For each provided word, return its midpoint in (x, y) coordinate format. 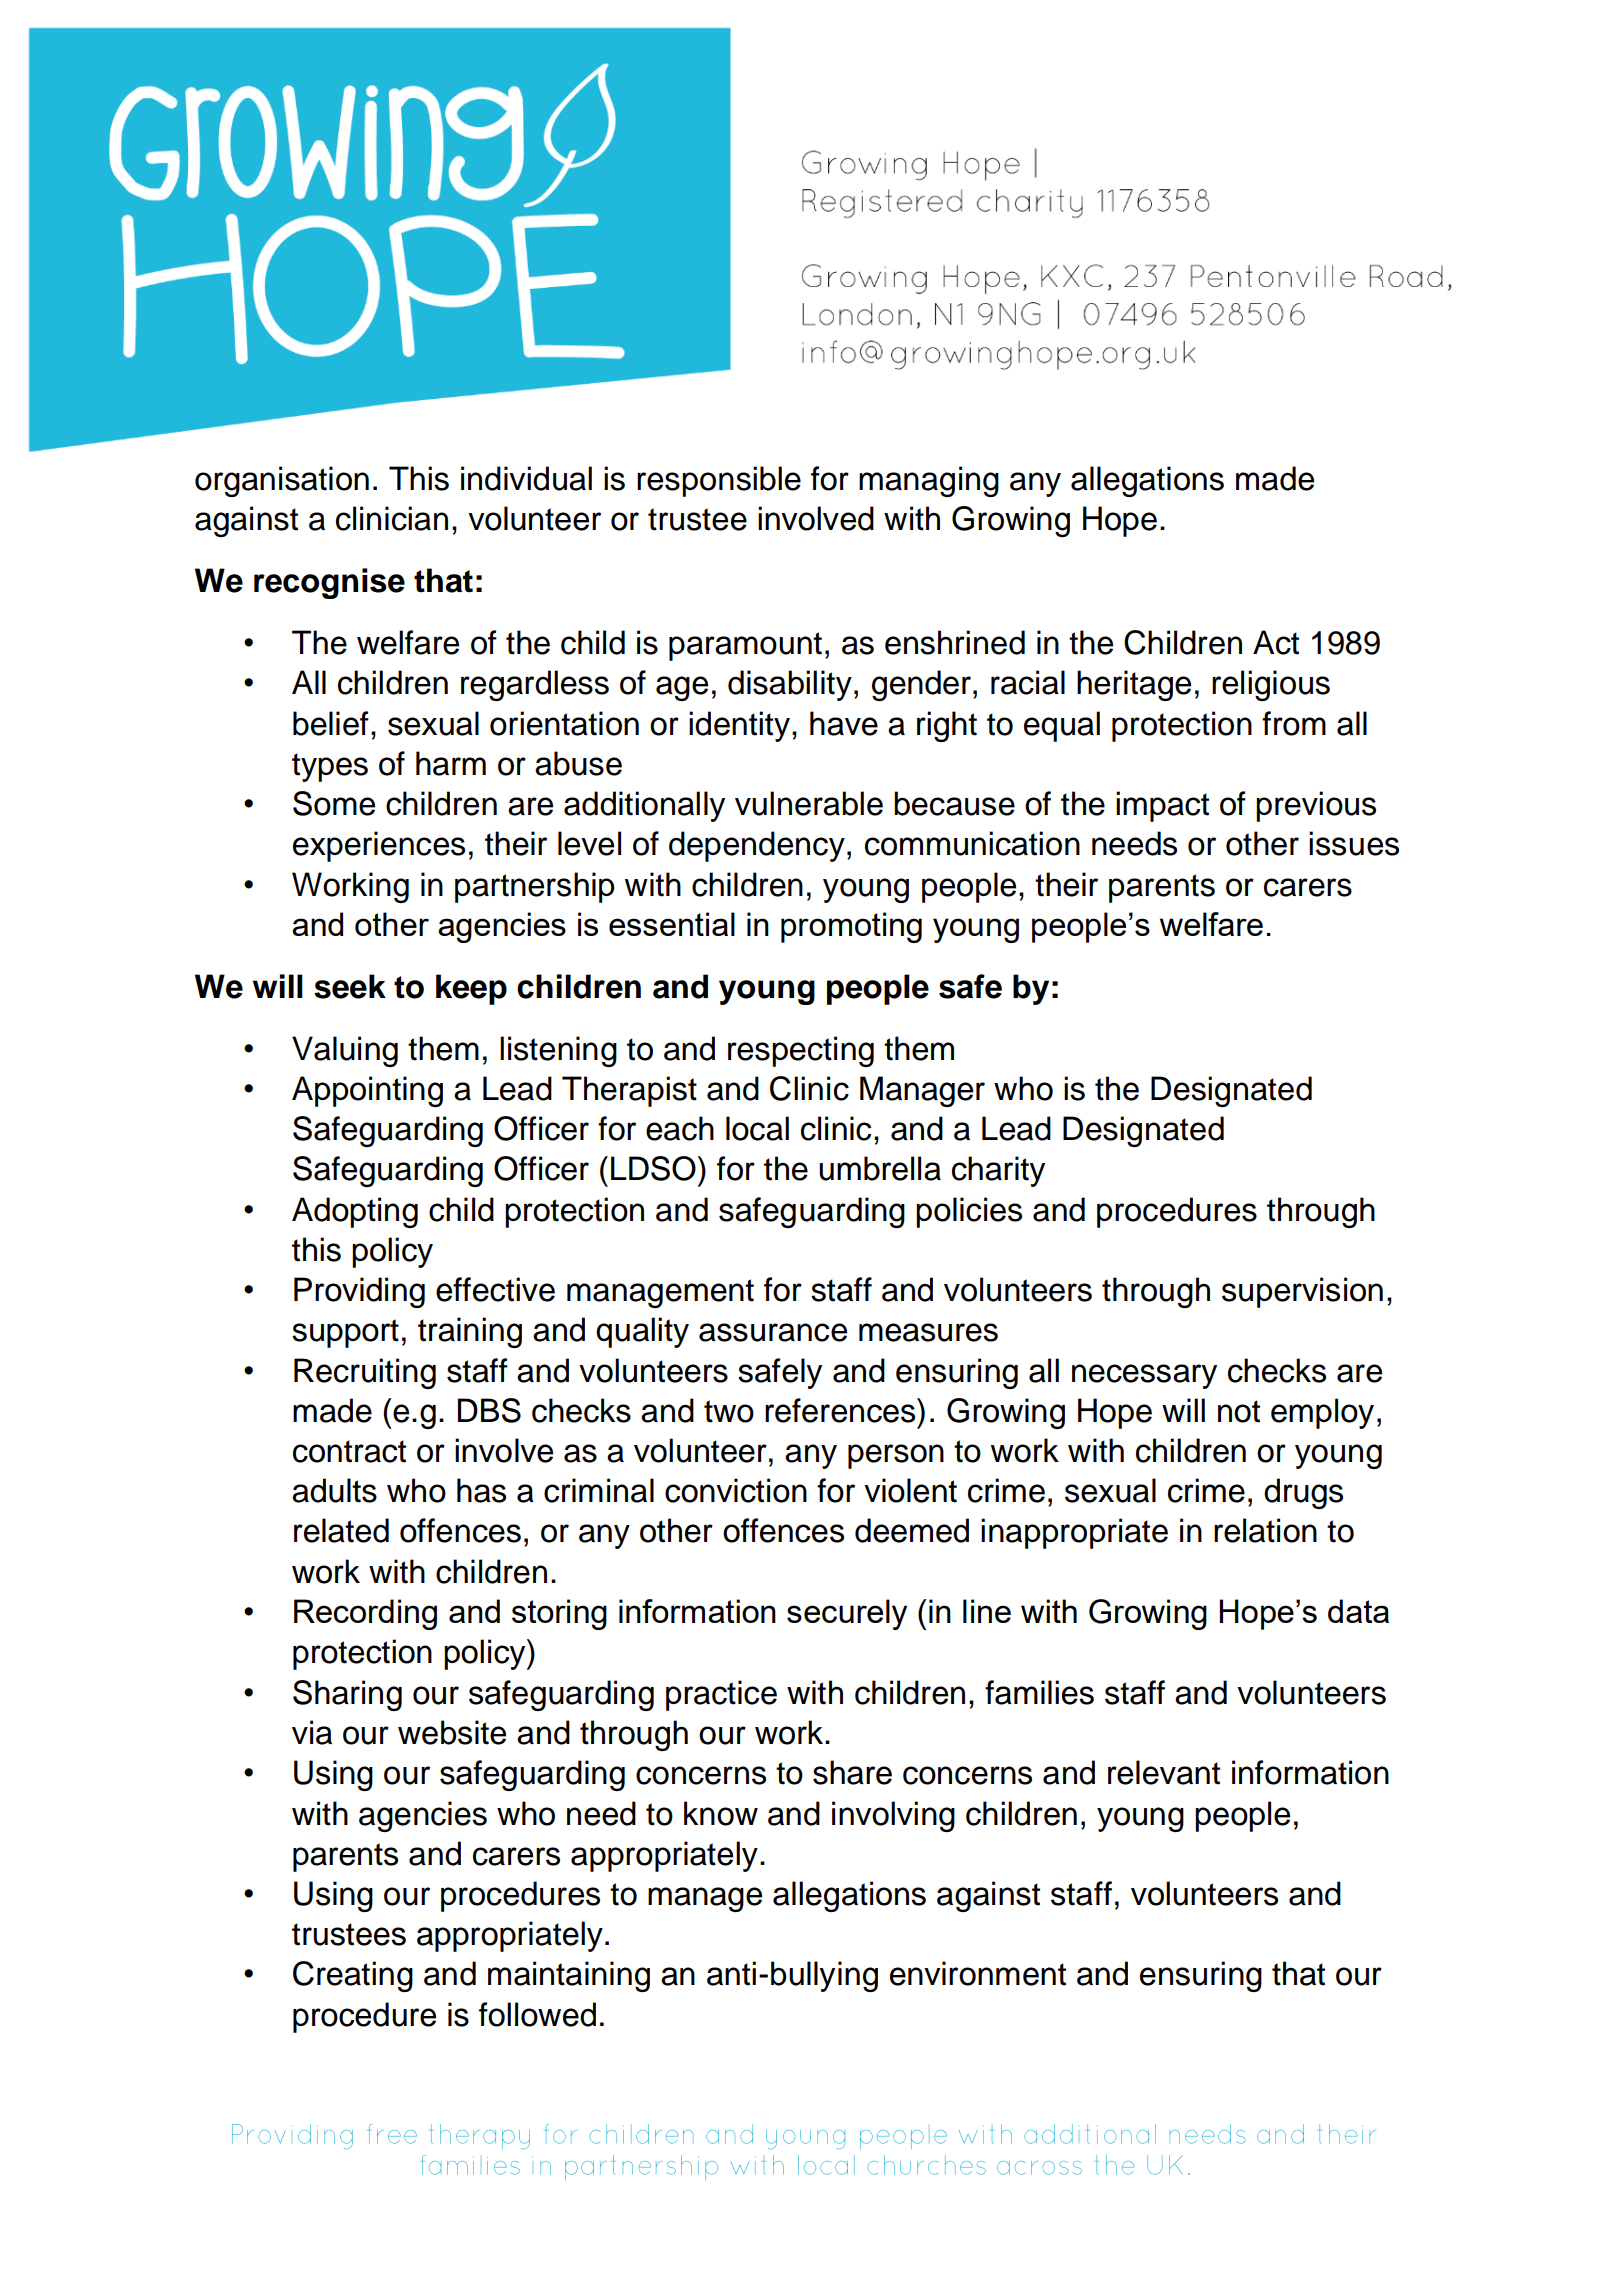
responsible (719, 481)
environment (978, 1973)
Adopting (355, 1212)
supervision (1302, 1292)
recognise (329, 583)
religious (1271, 685)
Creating (353, 1976)
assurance (773, 1332)
